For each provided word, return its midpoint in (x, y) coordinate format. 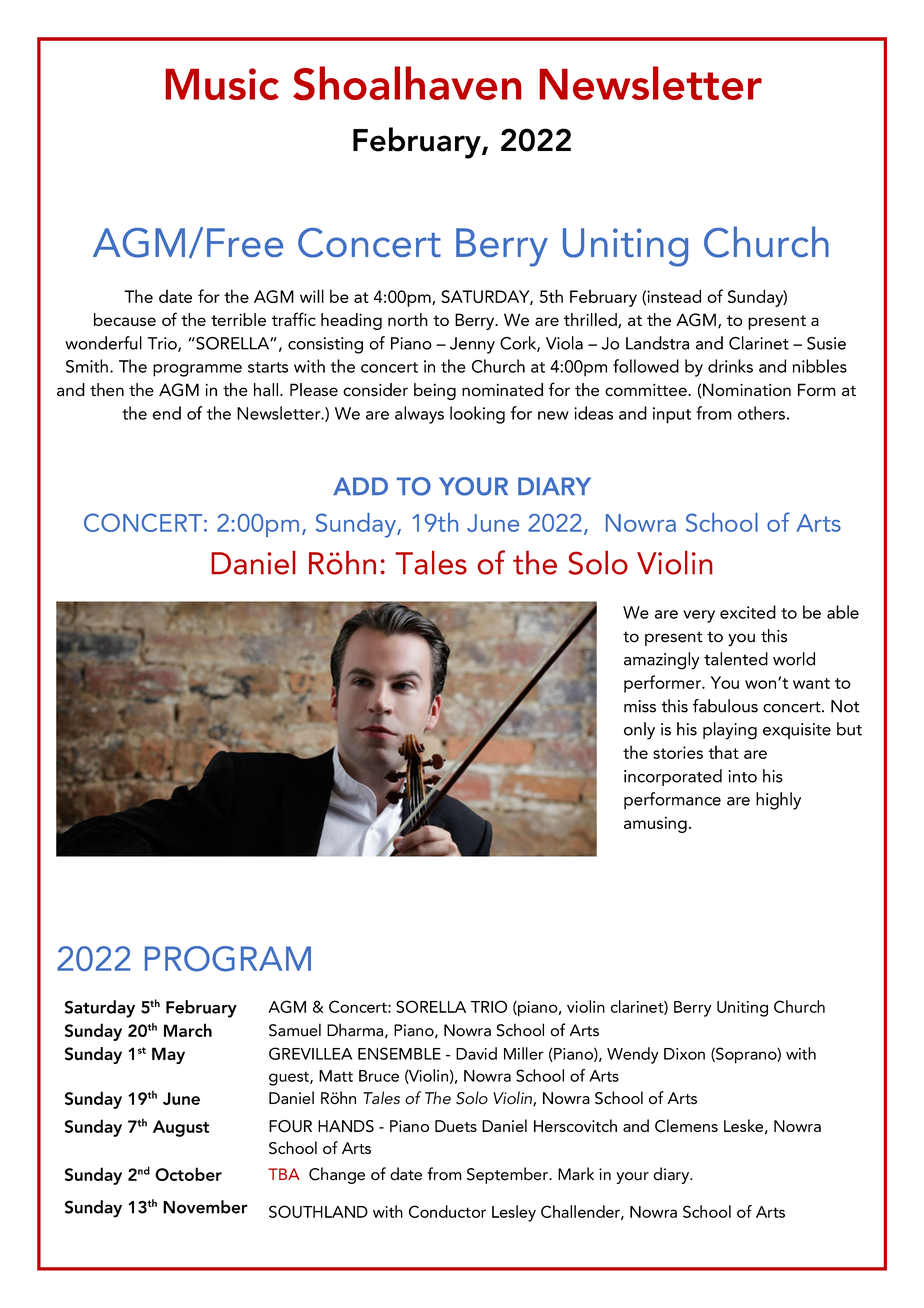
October (188, 1174)
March (188, 1030)
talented (736, 659)
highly (778, 801)
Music (222, 84)
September (508, 1175)
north (408, 319)
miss (640, 706)
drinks (730, 366)
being (435, 391)
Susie (826, 343)
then (107, 390)
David (476, 1053)
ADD (360, 486)
